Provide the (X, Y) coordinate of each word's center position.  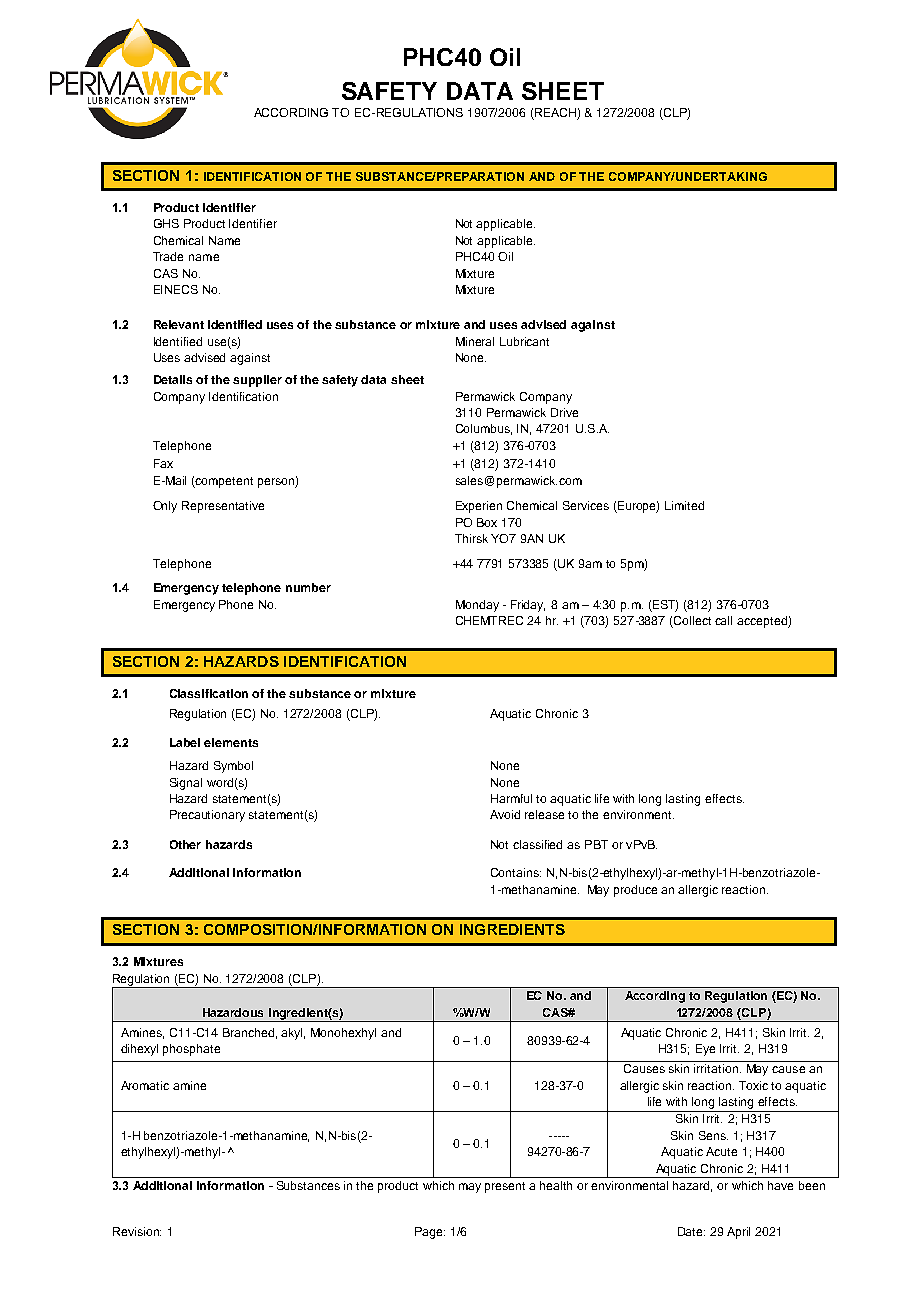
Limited (684, 505)
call (723, 620)
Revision (137, 1231)
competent (223, 482)
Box (487, 522)
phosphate (191, 1050)
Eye (705, 1050)
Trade (168, 256)
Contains (516, 872)
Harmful (511, 798)
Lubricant (524, 341)
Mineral (475, 341)
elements (231, 742)
